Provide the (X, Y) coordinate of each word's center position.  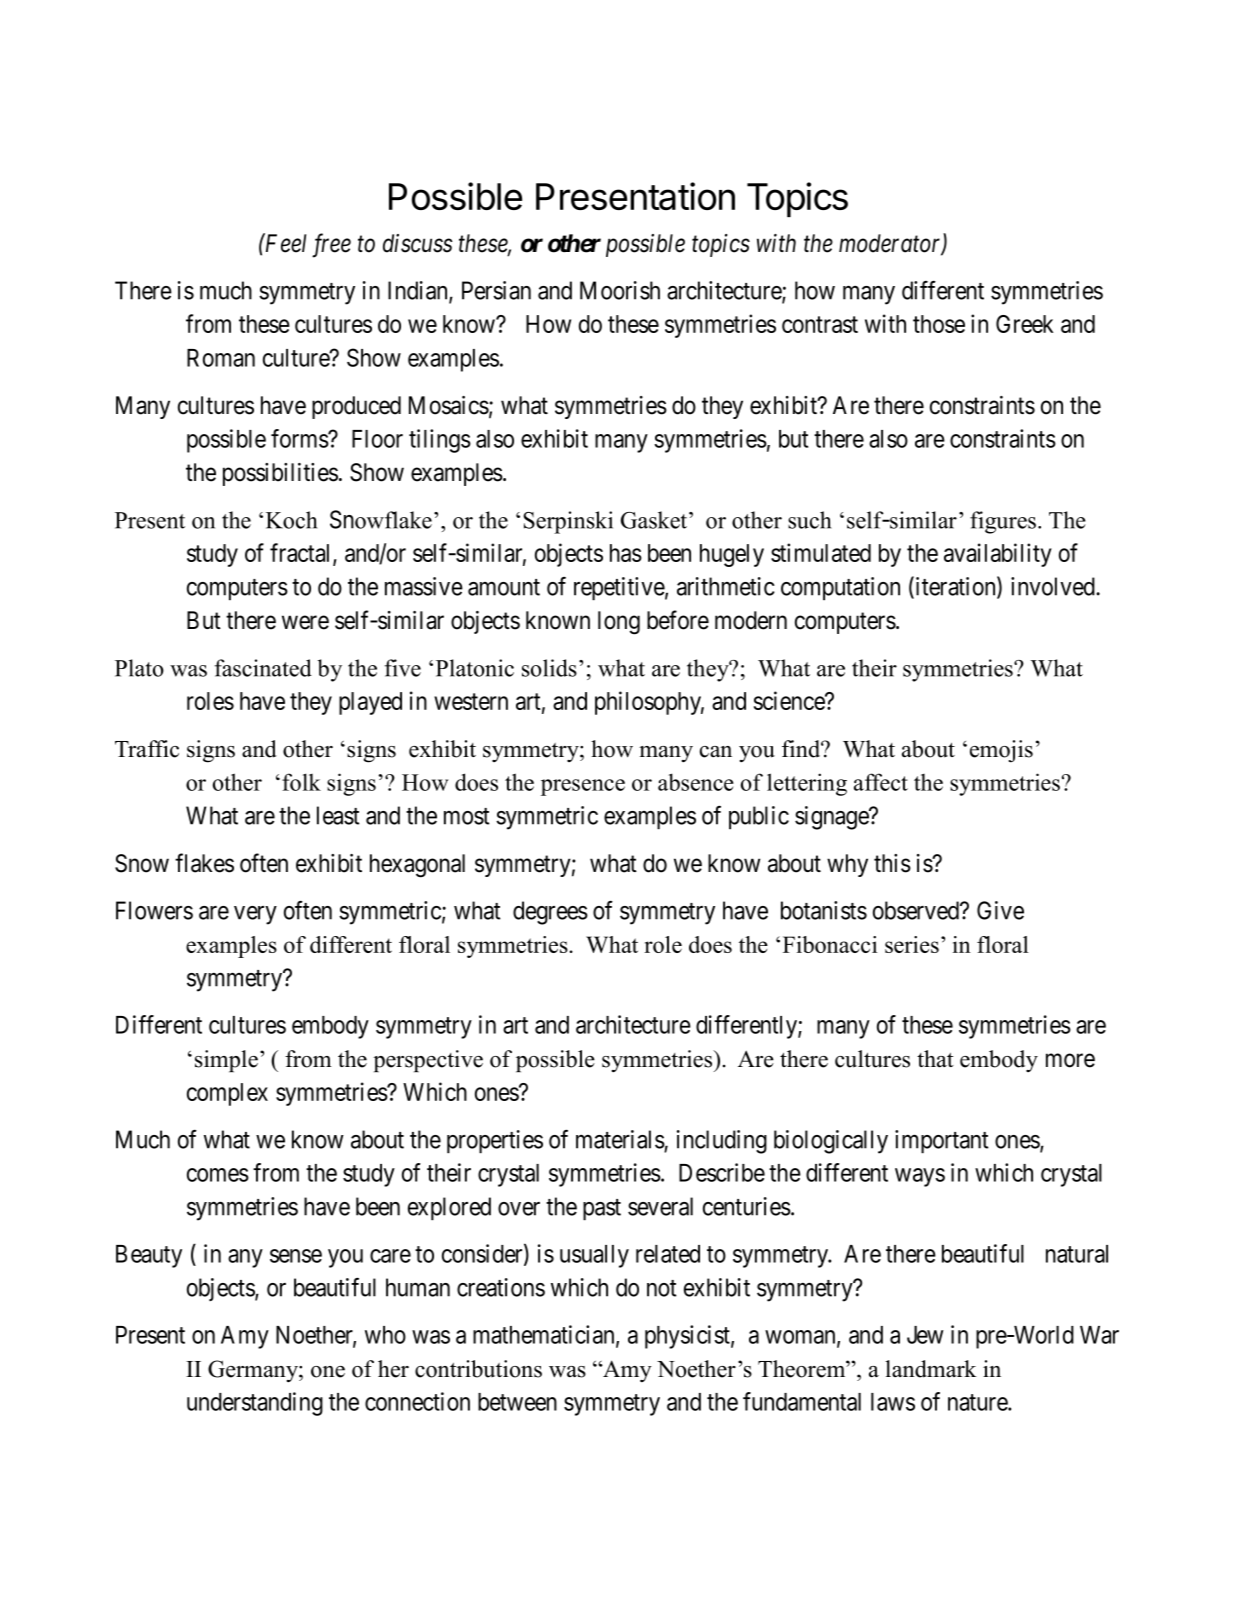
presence (583, 787)
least (338, 815)
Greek (1024, 324)
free (331, 245)
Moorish (620, 290)
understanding (255, 1404)
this (892, 863)
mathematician (545, 1335)
